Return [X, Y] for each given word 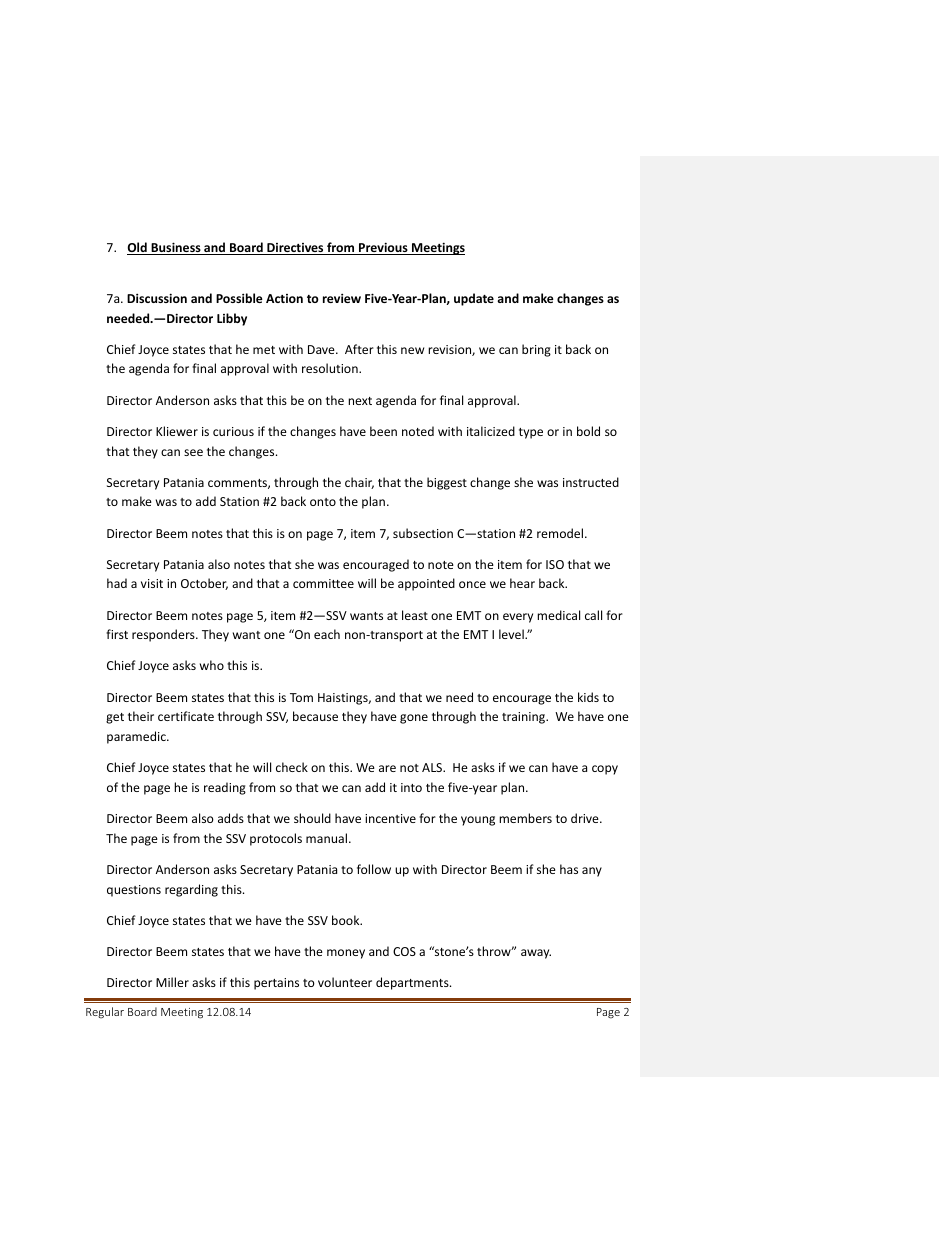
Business [176, 248]
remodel [561, 533]
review [342, 298]
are [387, 768]
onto [323, 502]
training [525, 718]
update [474, 299]
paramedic [137, 737]
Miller [172, 982]
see [193, 452]
